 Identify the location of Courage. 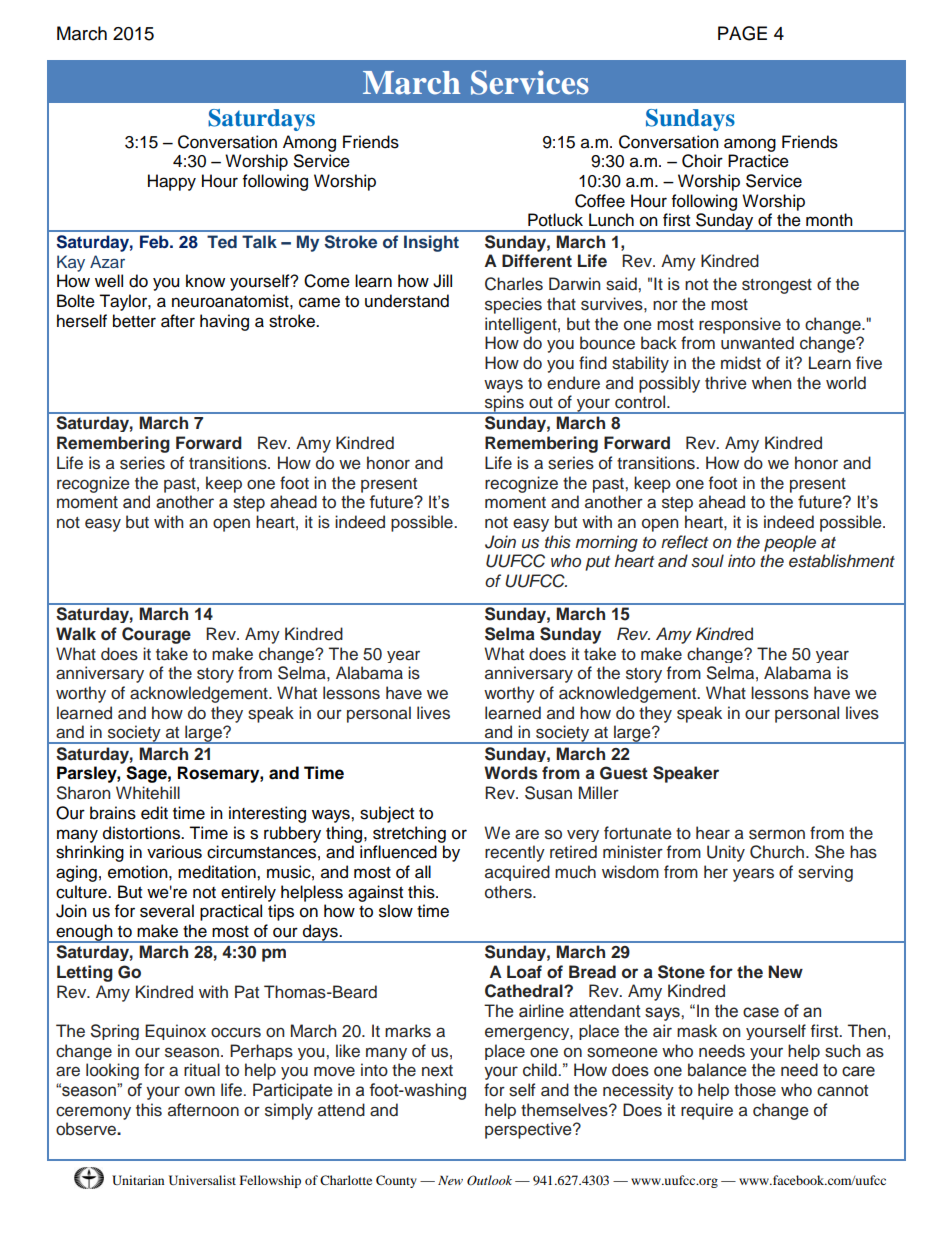
(156, 635).
